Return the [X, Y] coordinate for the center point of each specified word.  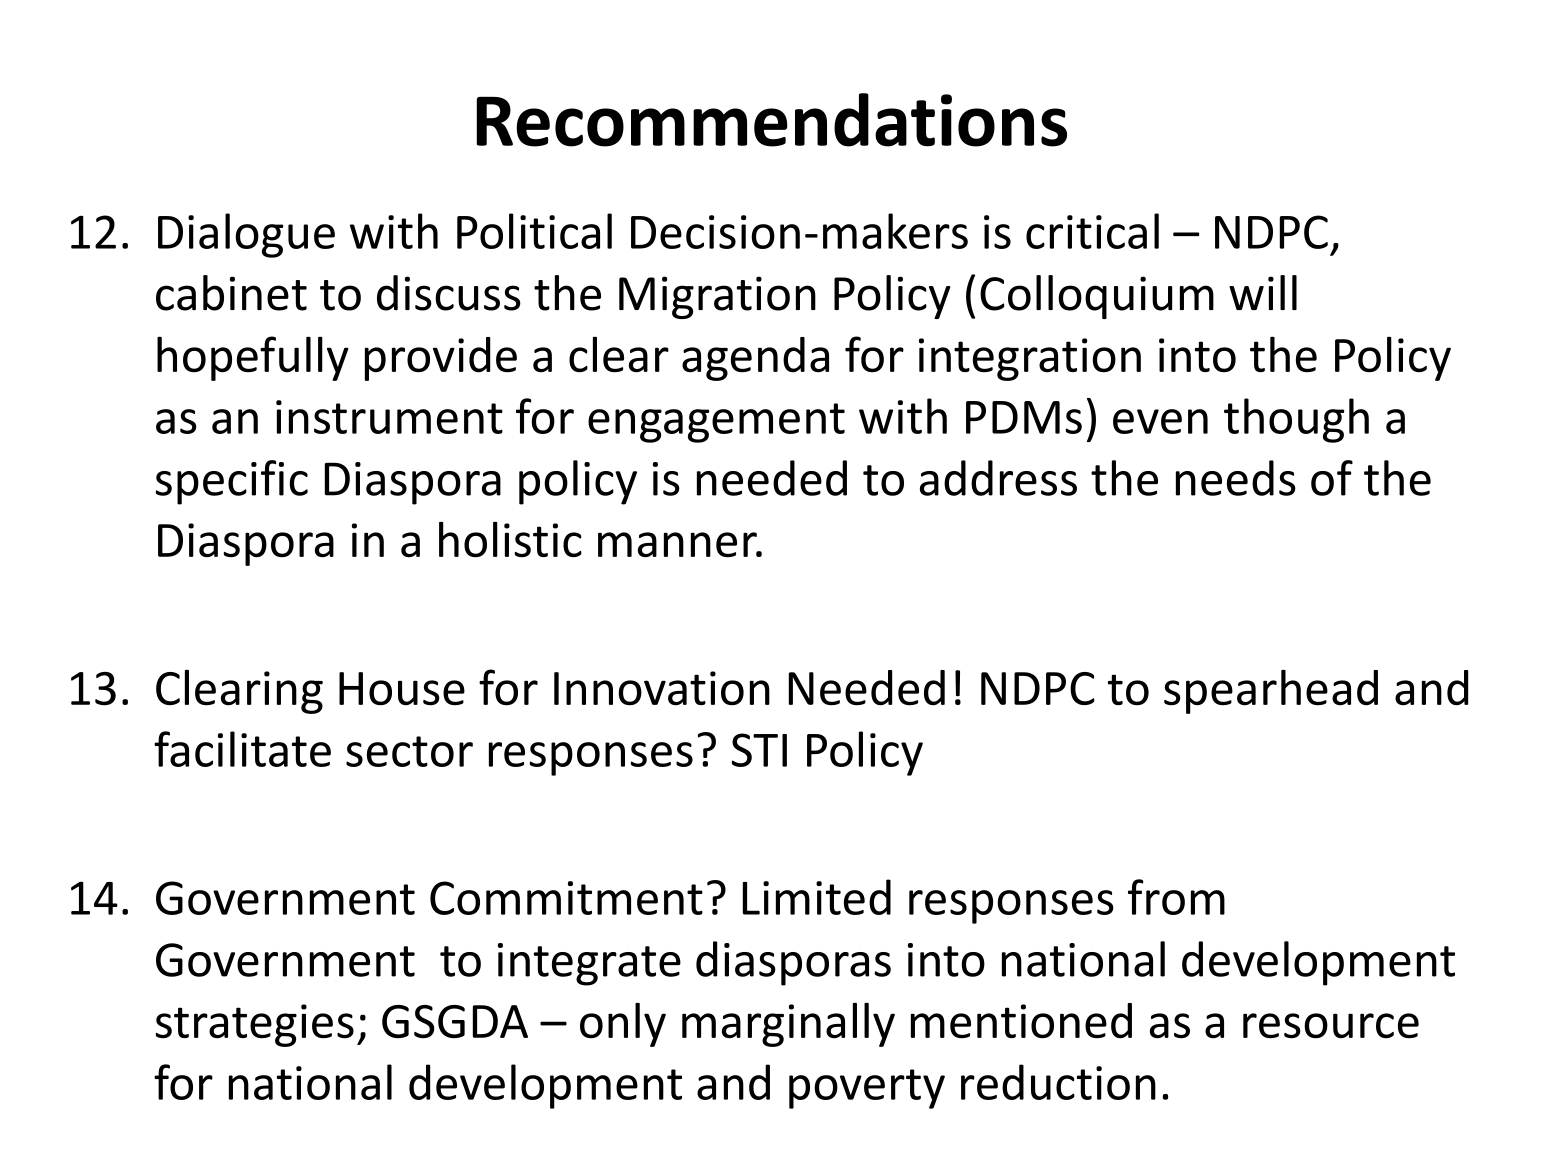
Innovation [662, 688]
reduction [1058, 1082]
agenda [755, 359]
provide [441, 359]
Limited [817, 897]
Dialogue [246, 235]
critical [1092, 231]
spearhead [1271, 692]
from [1176, 897]
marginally [788, 1025]
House [402, 689]
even [1160, 421]
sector [409, 751]
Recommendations [771, 120]
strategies [254, 1025]
